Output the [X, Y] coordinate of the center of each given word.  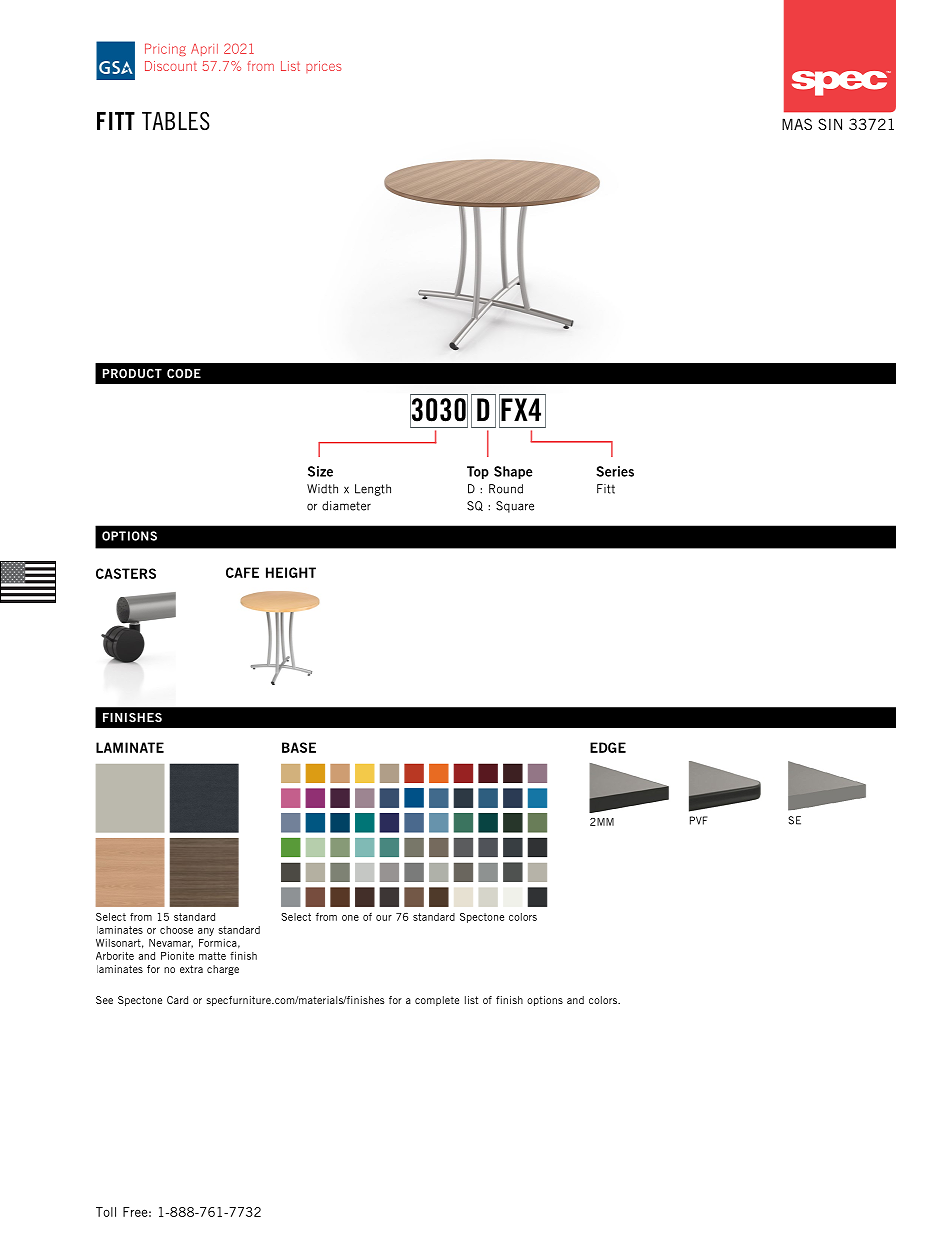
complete [437, 1001]
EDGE [608, 747]
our [384, 918]
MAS [797, 124]
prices [323, 67]
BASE [299, 747]
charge [223, 970]
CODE [184, 373]
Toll [106, 1212]
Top [478, 472]
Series [615, 471]
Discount [171, 66]
